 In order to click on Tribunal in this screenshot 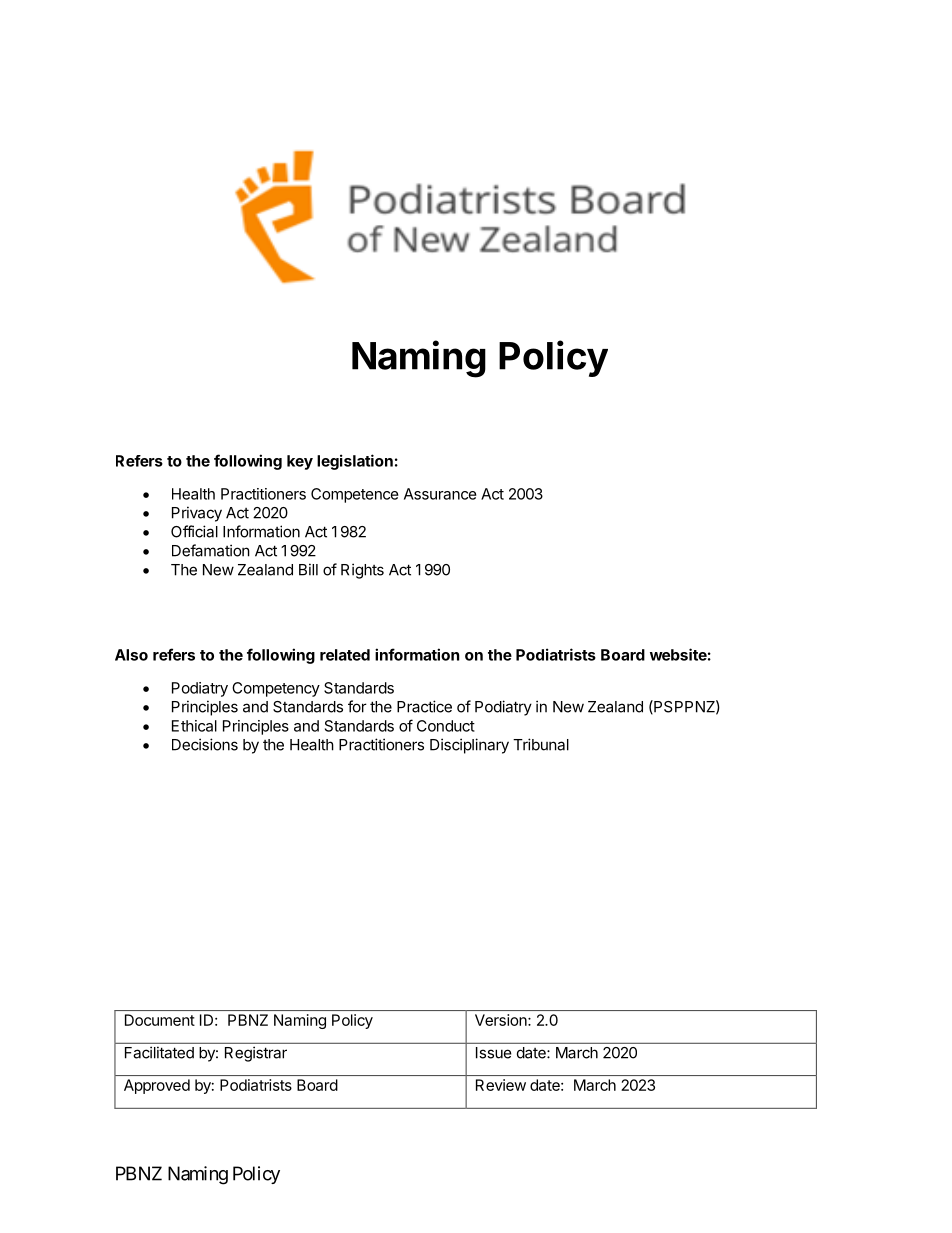, I will do `click(541, 744)`.
